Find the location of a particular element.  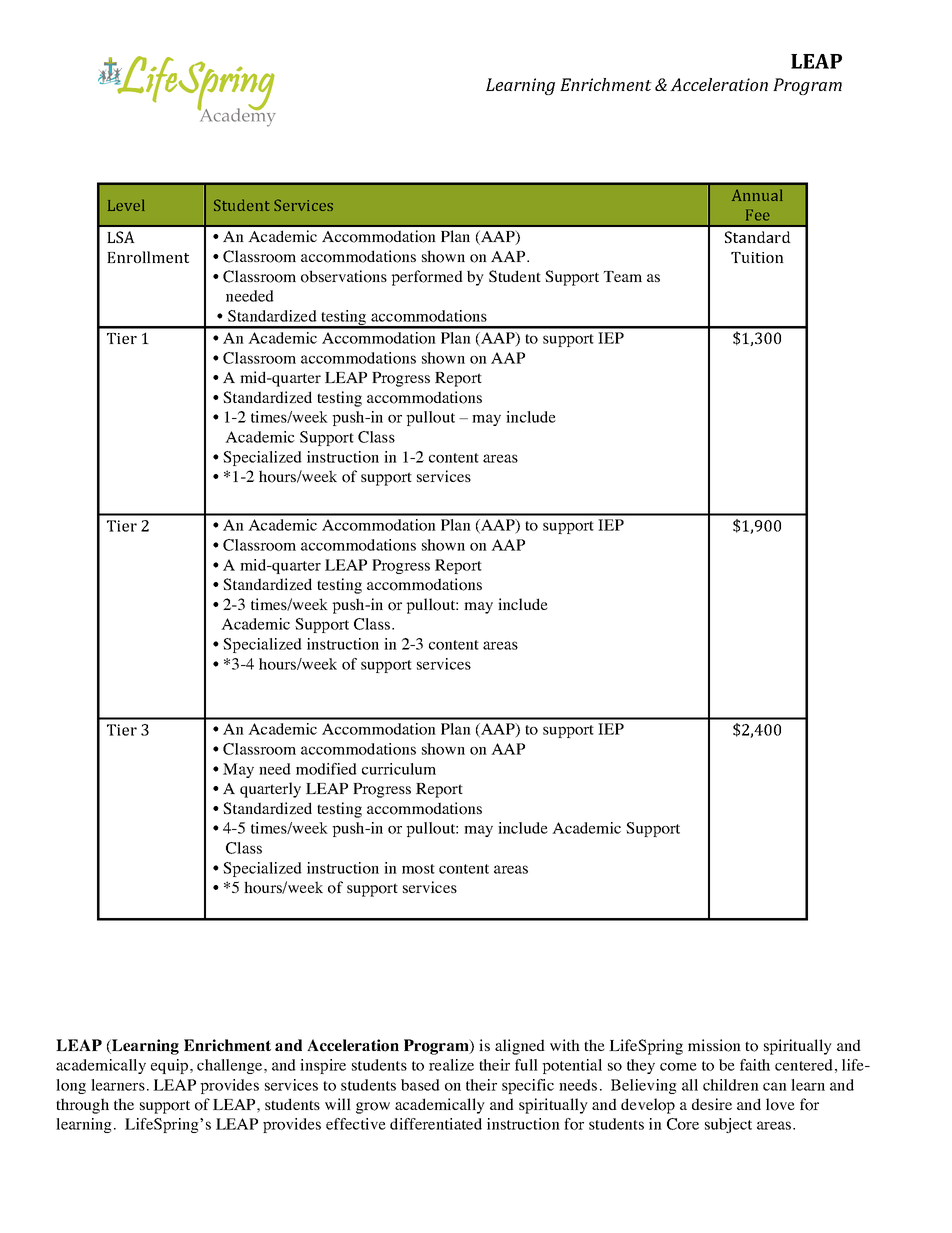

equip is located at coordinates (171, 1066).
